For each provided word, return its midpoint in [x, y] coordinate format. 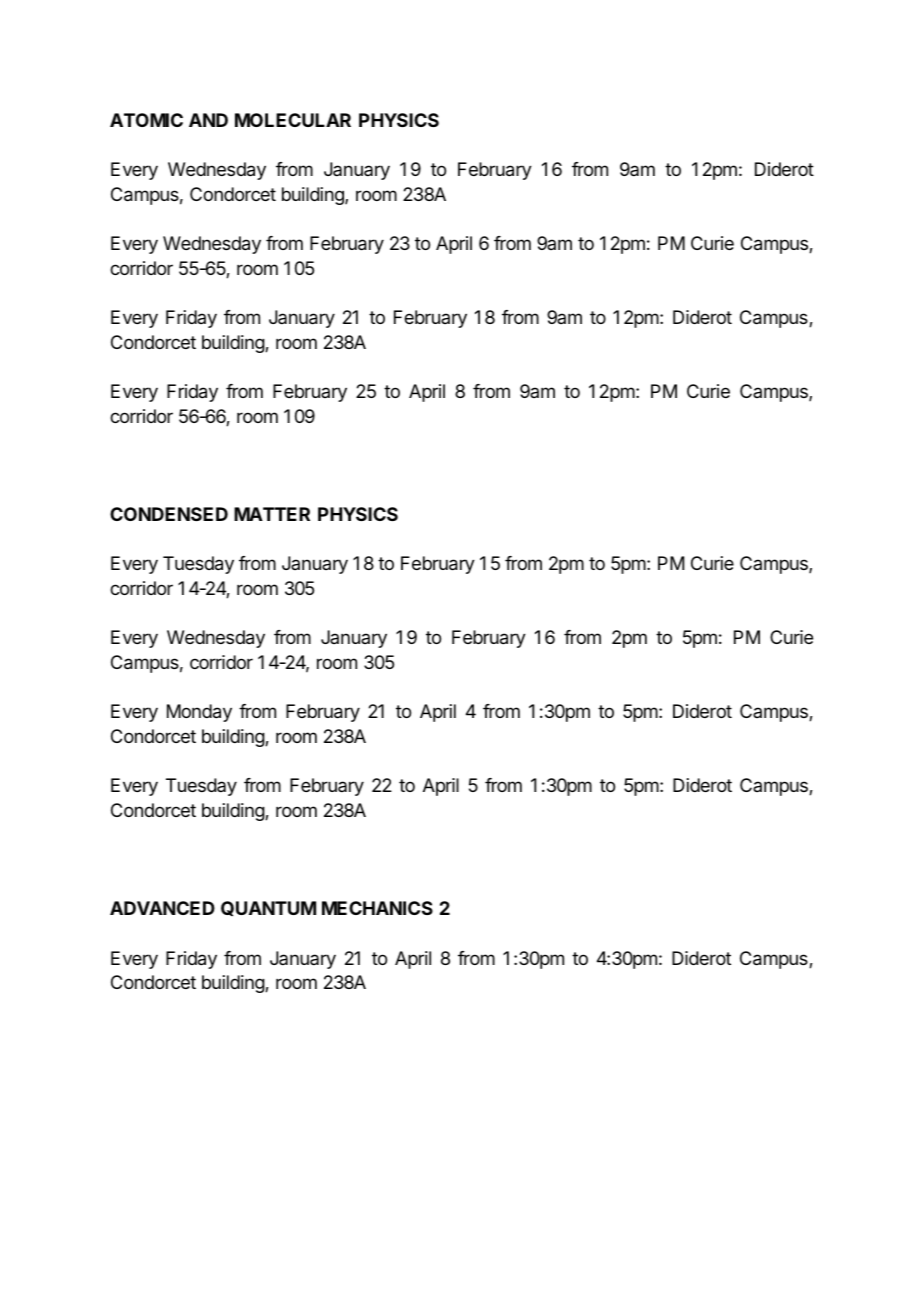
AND [208, 120]
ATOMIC [146, 120]
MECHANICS [377, 908]
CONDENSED [169, 514]
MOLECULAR [293, 120]
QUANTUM [268, 908]
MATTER [272, 514]
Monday [199, 713]
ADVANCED [162, 908]
